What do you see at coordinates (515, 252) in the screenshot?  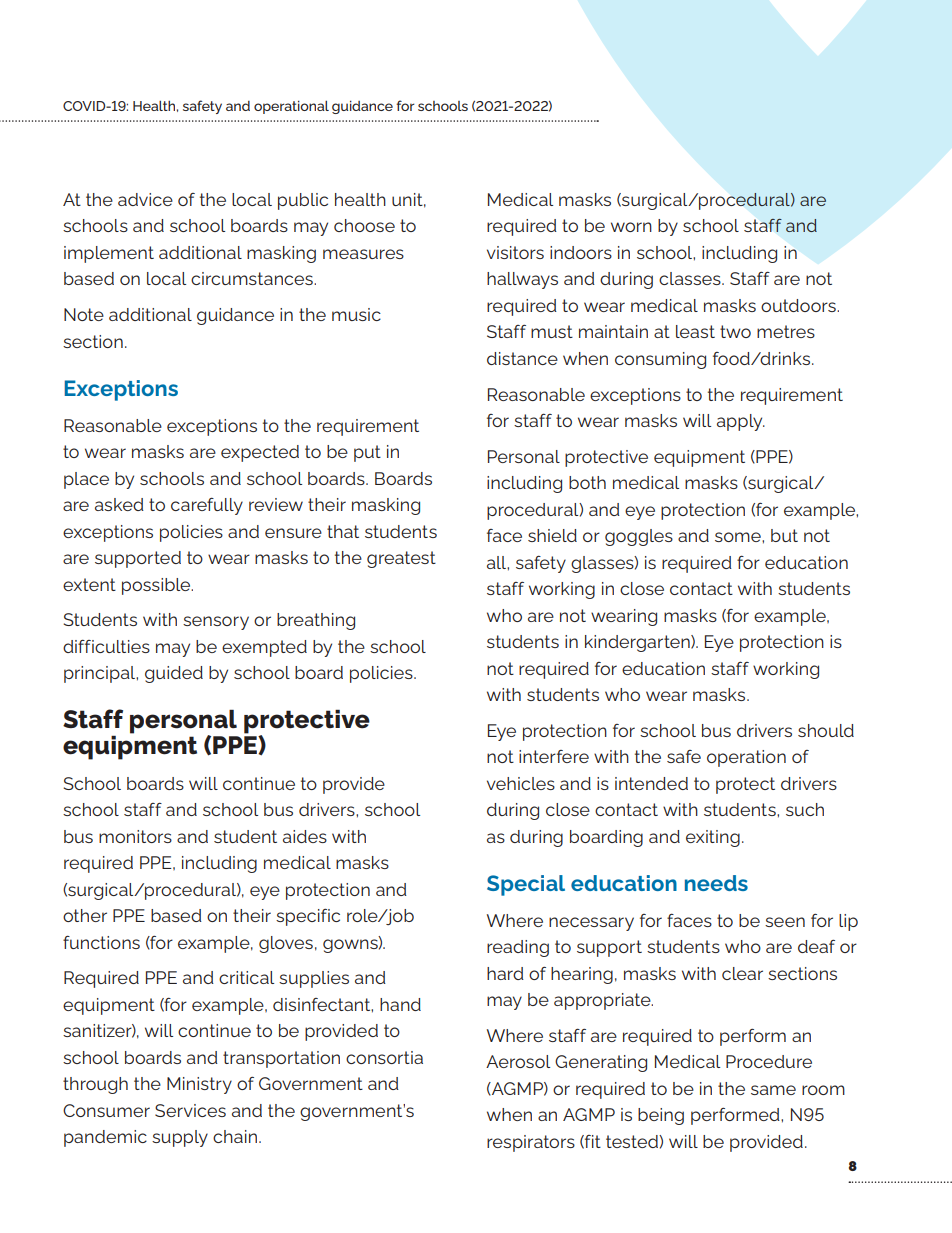 I see `visitors` at bounding box center [515, 252].
